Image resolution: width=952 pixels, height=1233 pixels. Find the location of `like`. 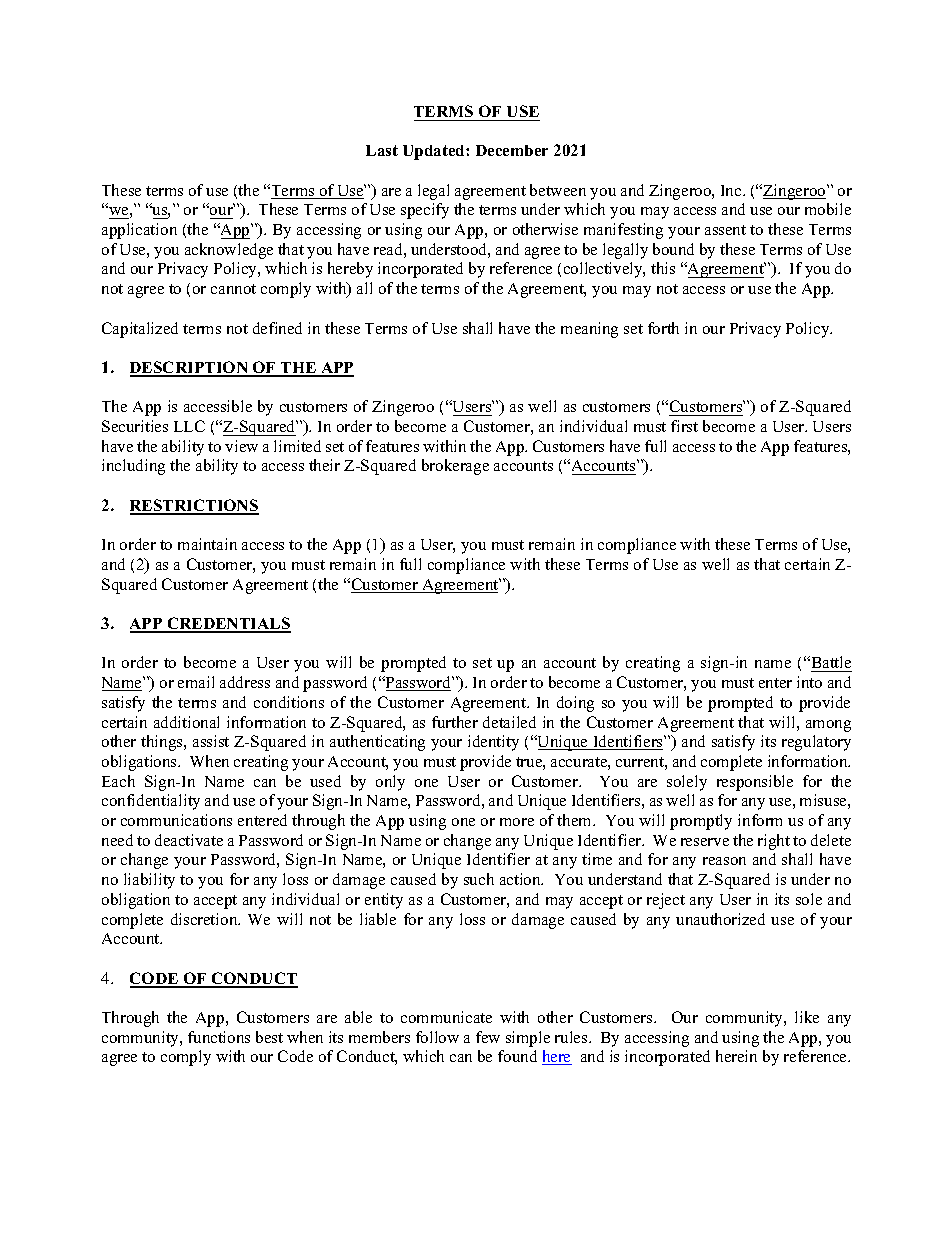

like is located at coordinates (807, 1017).
